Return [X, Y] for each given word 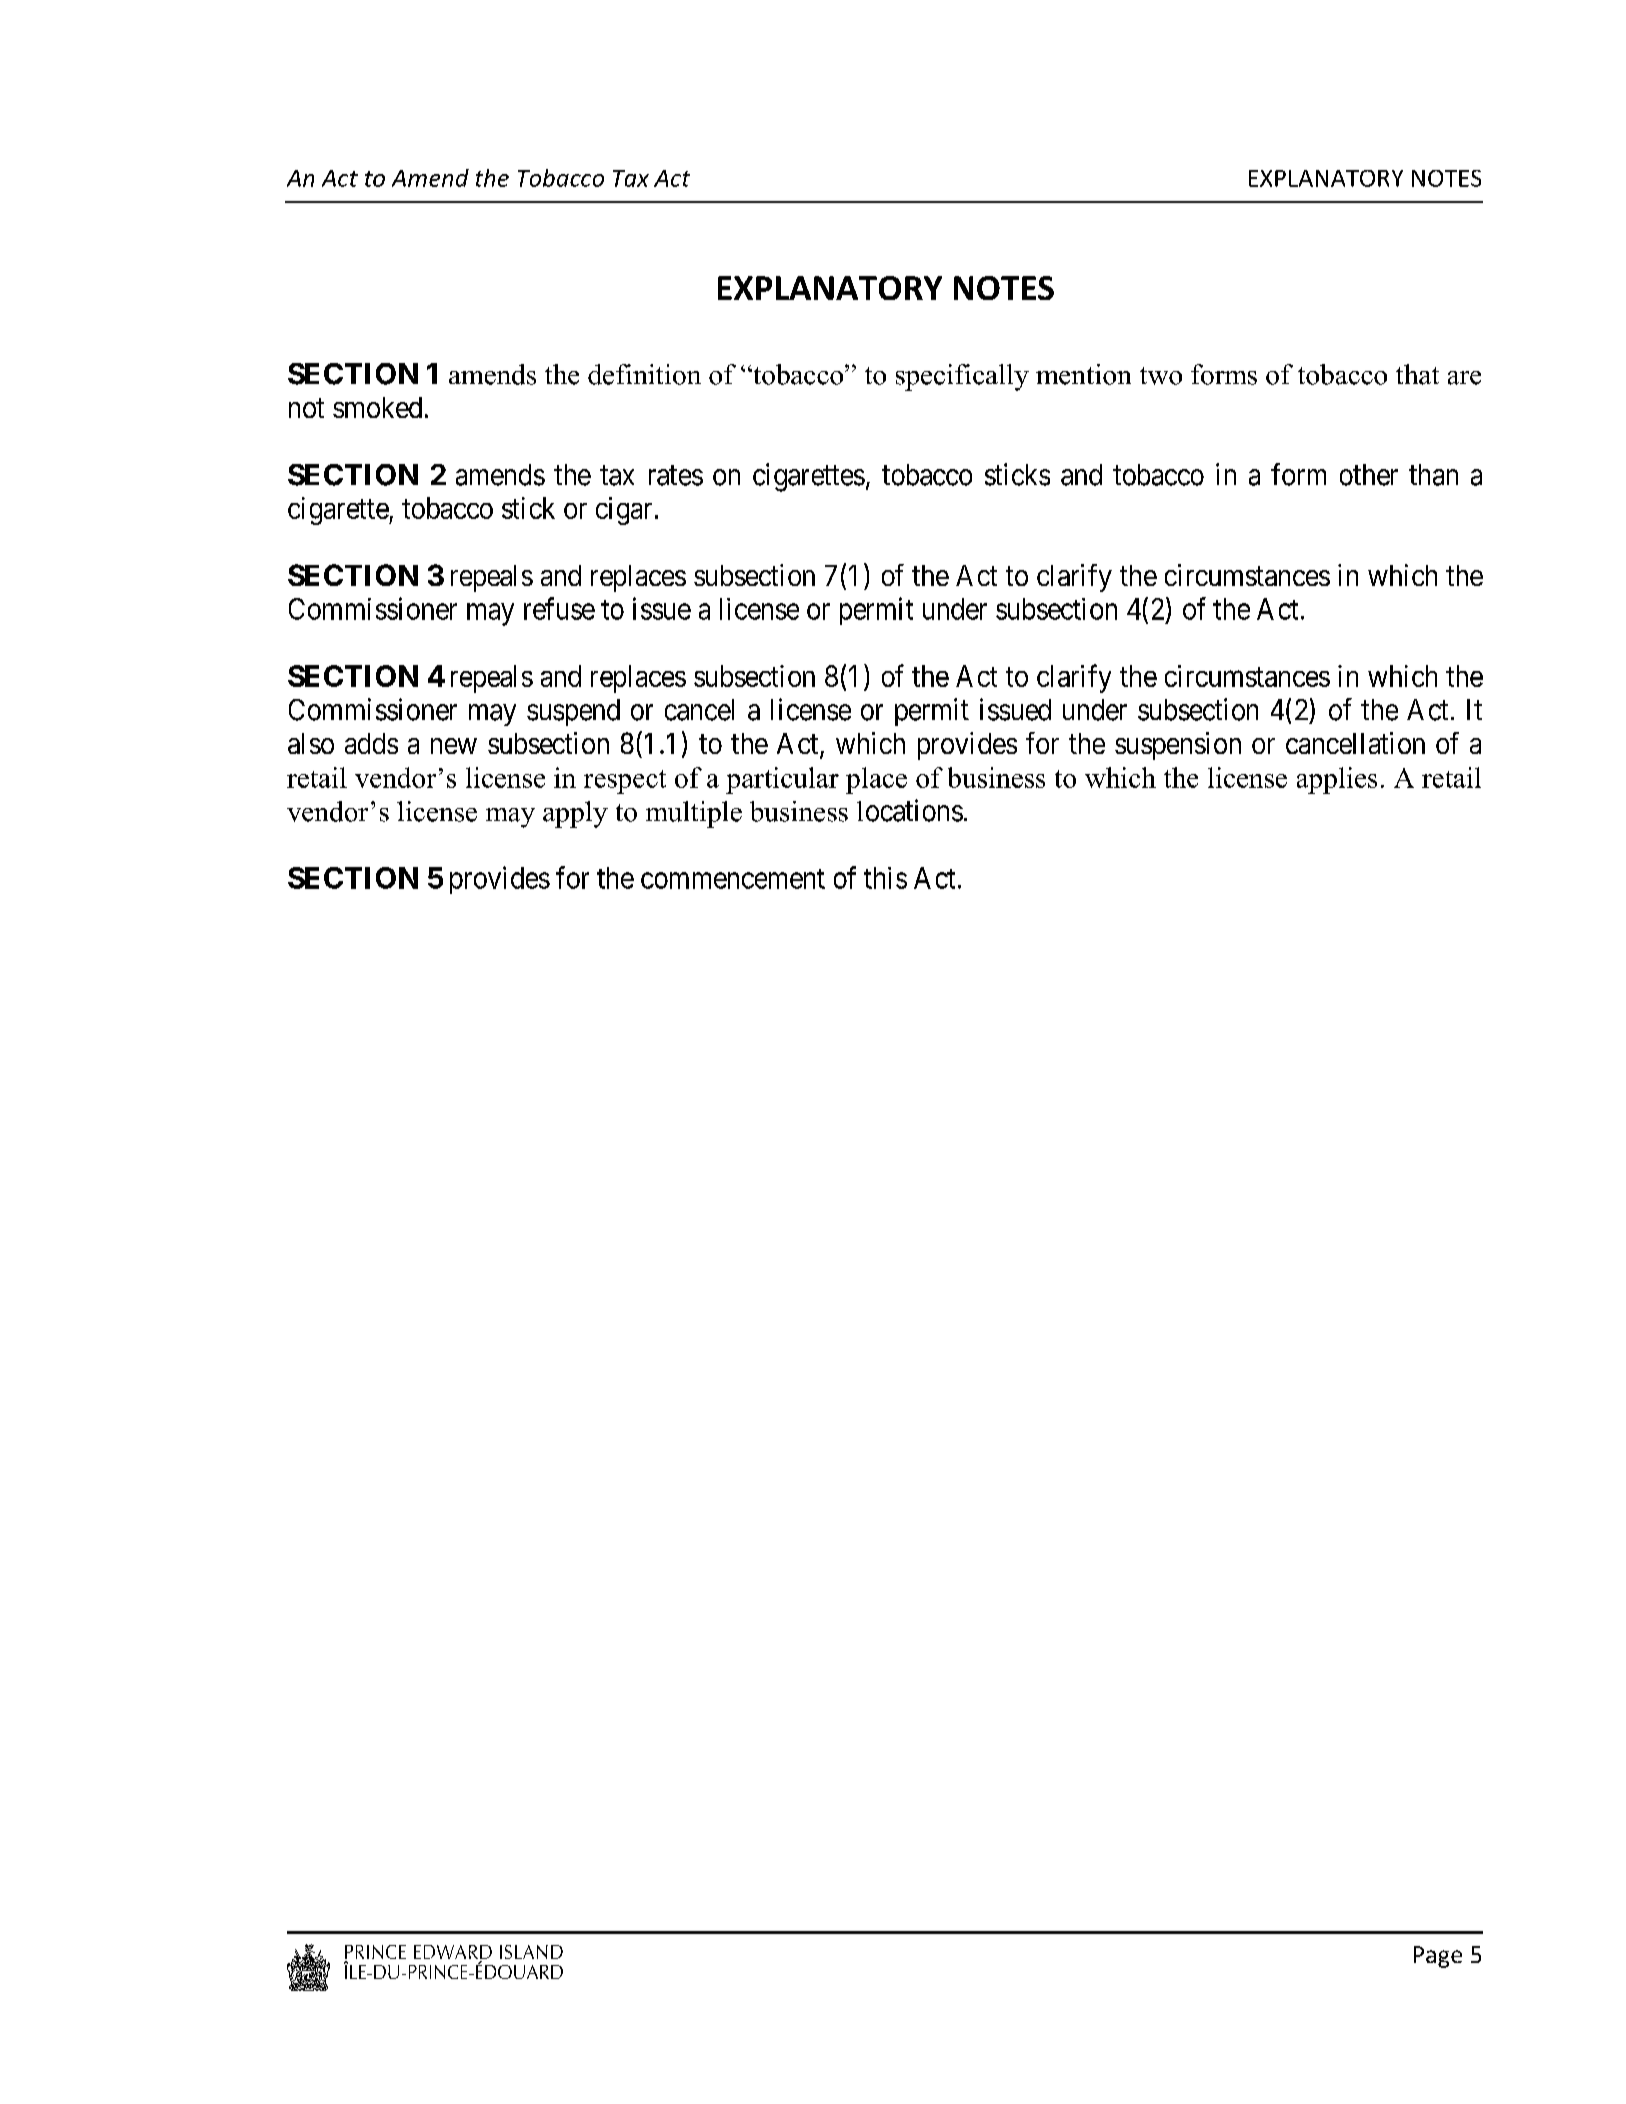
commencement [733, 879]
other [1369, 475]
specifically [962, 377]
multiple [694, 814]
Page [1438, 1957]
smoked [377, 407]
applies [1337, 780]
